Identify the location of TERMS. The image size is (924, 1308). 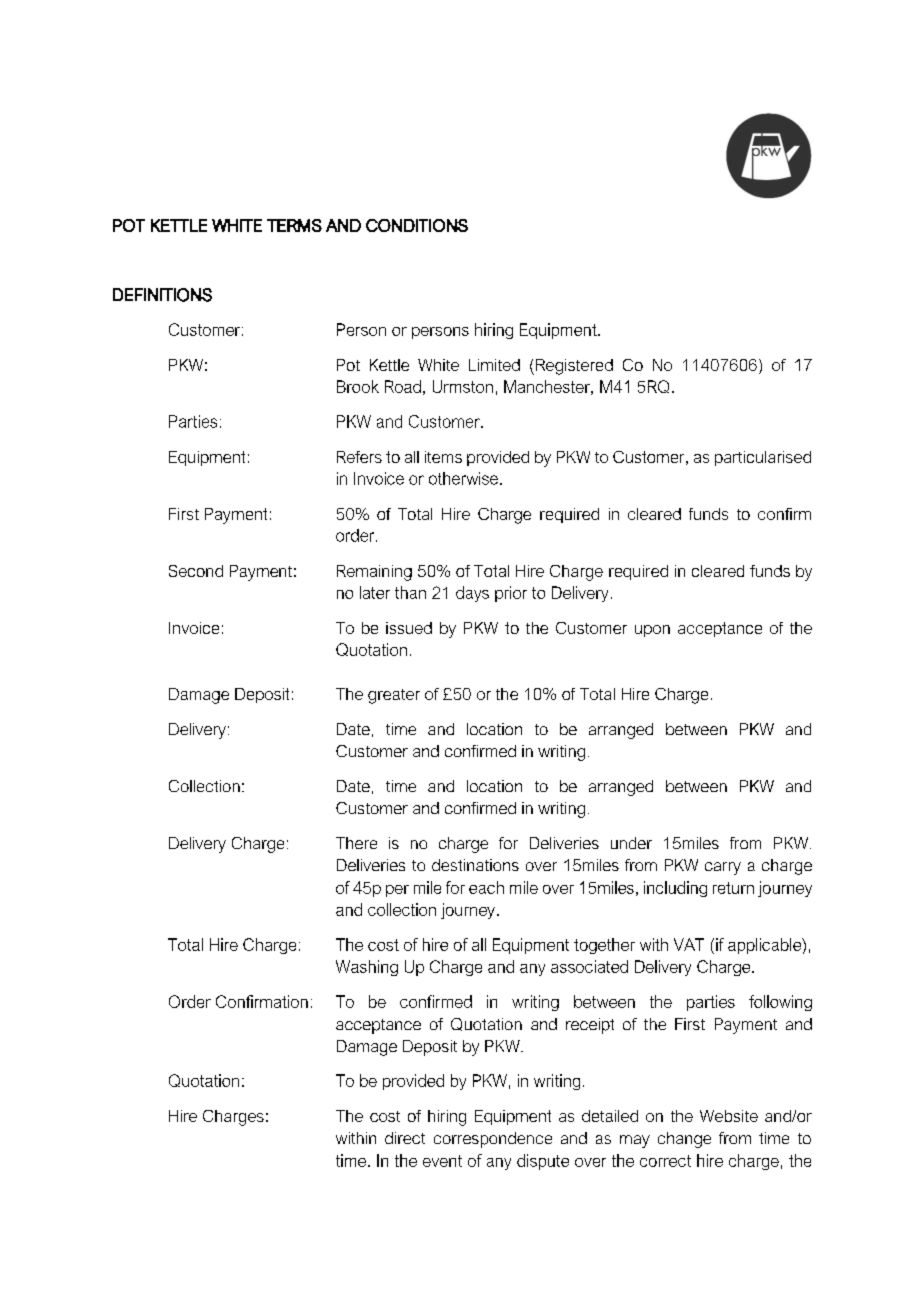
(294, 225).
